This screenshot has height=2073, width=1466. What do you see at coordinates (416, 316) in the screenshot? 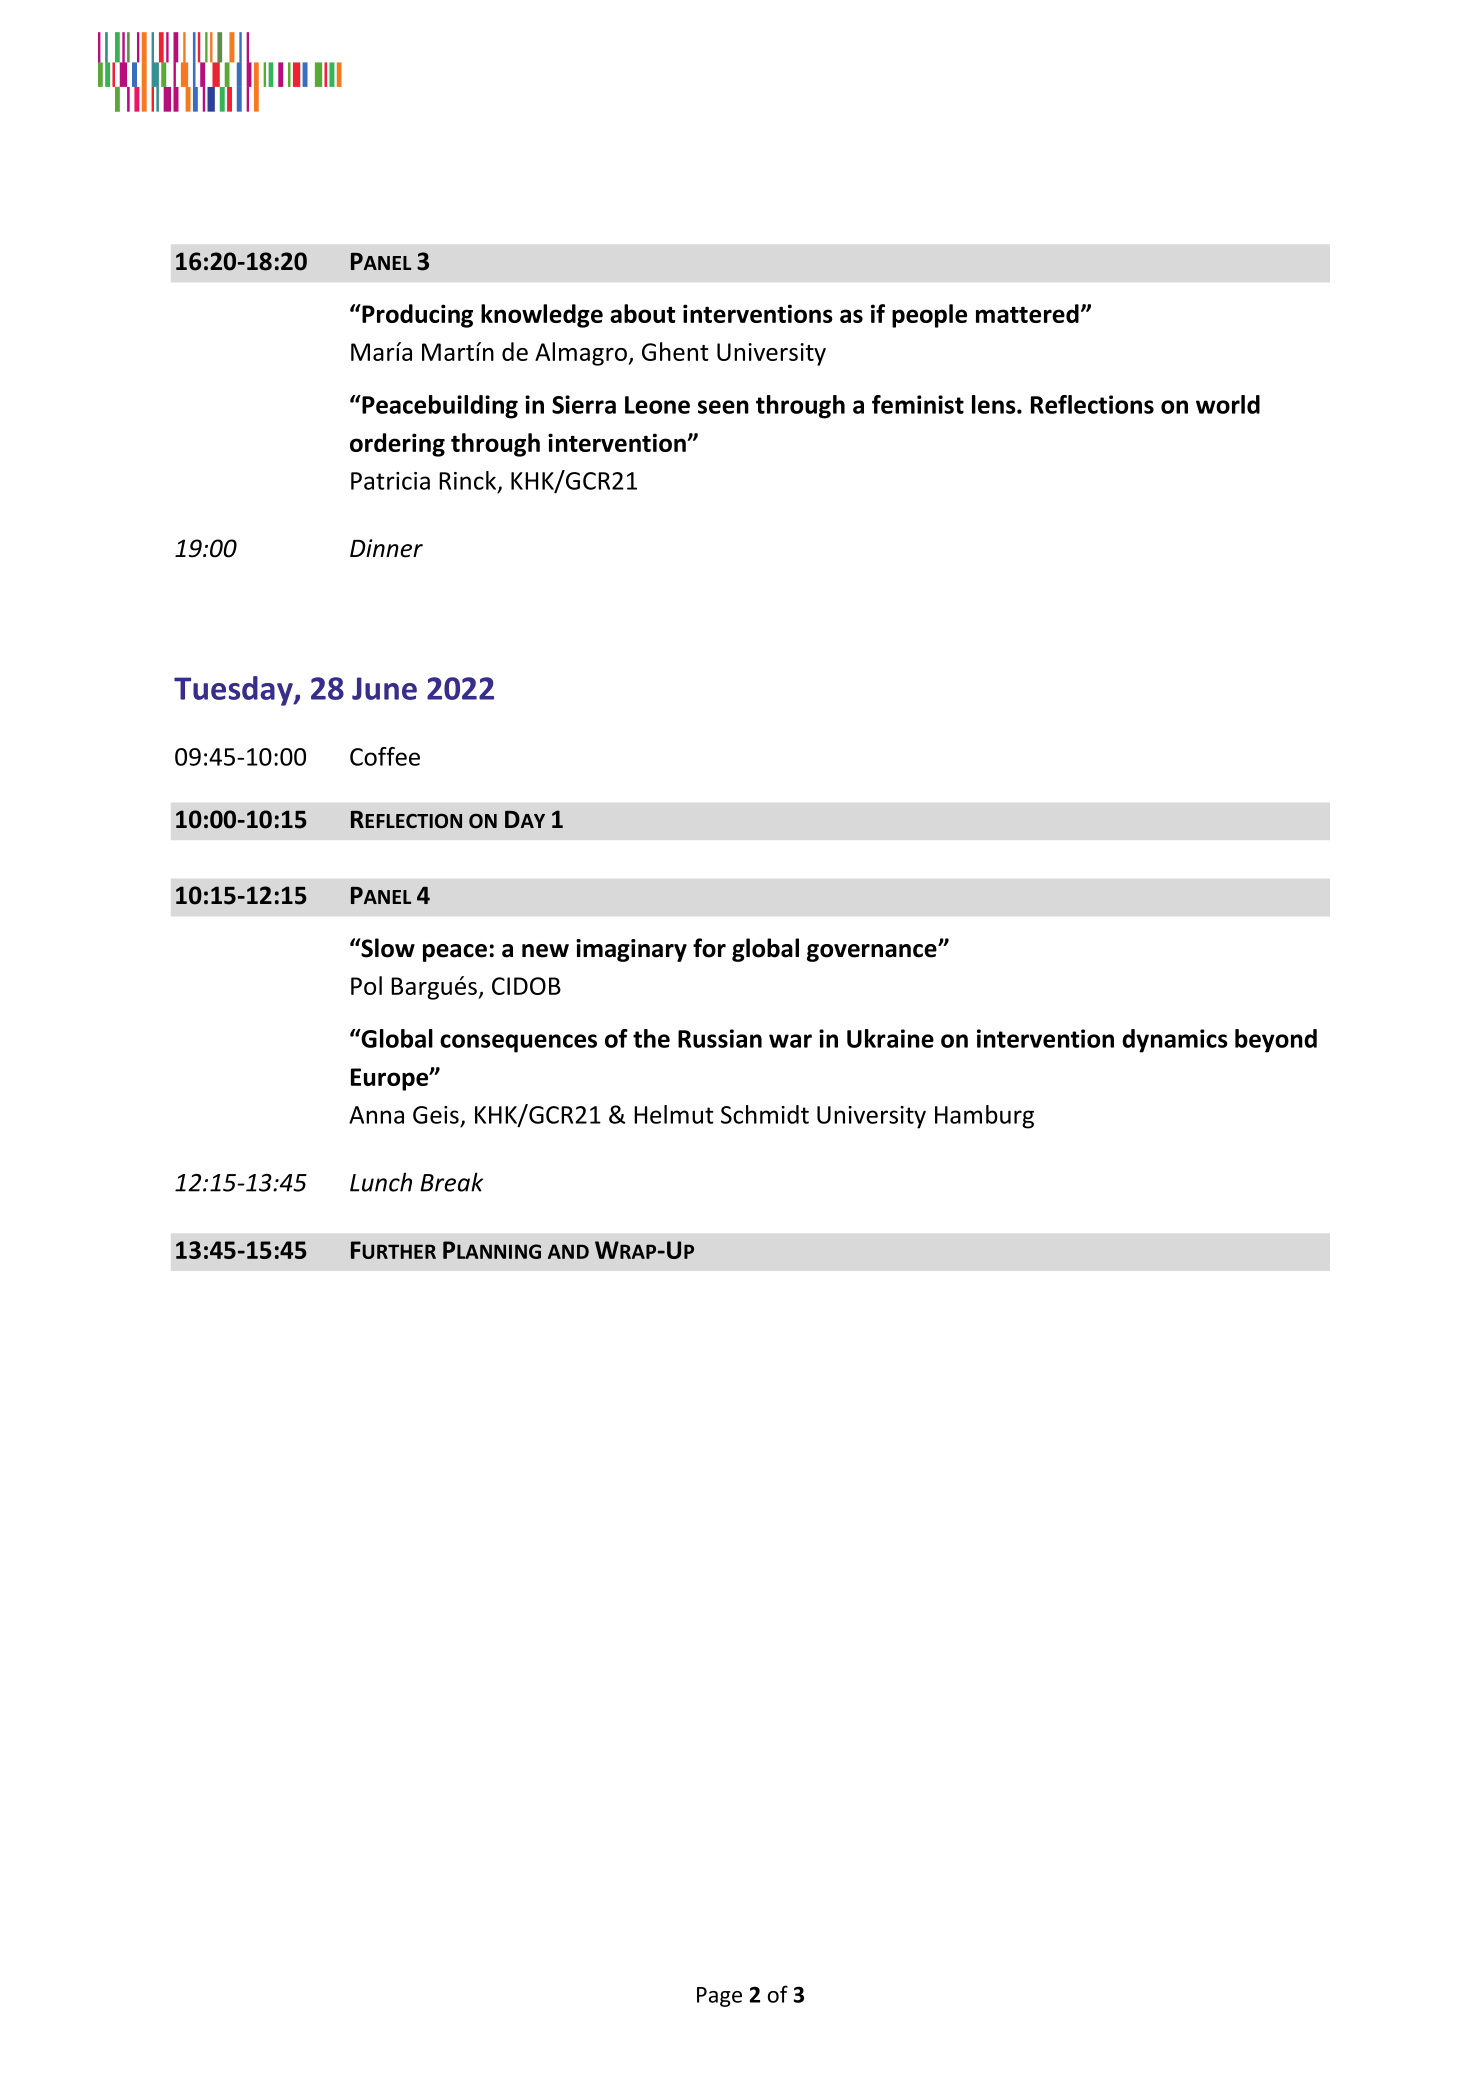
I see `Producing` at bounding box center [416, 316].
